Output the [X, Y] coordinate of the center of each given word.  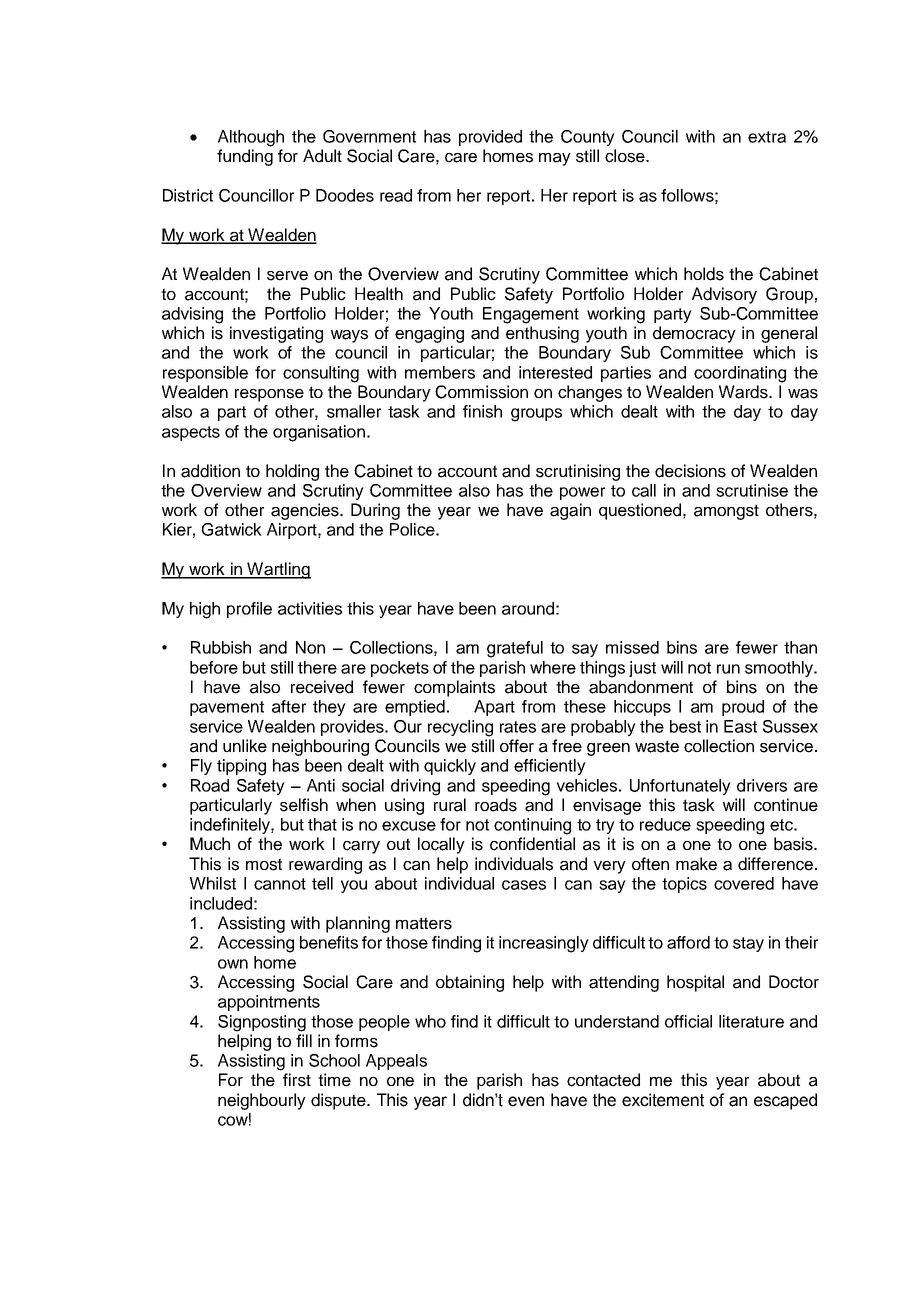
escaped [785, 1101]
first [297, 1080]
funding [245, 157]
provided [490, 138]
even [526, 1101]
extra [767, 137]
